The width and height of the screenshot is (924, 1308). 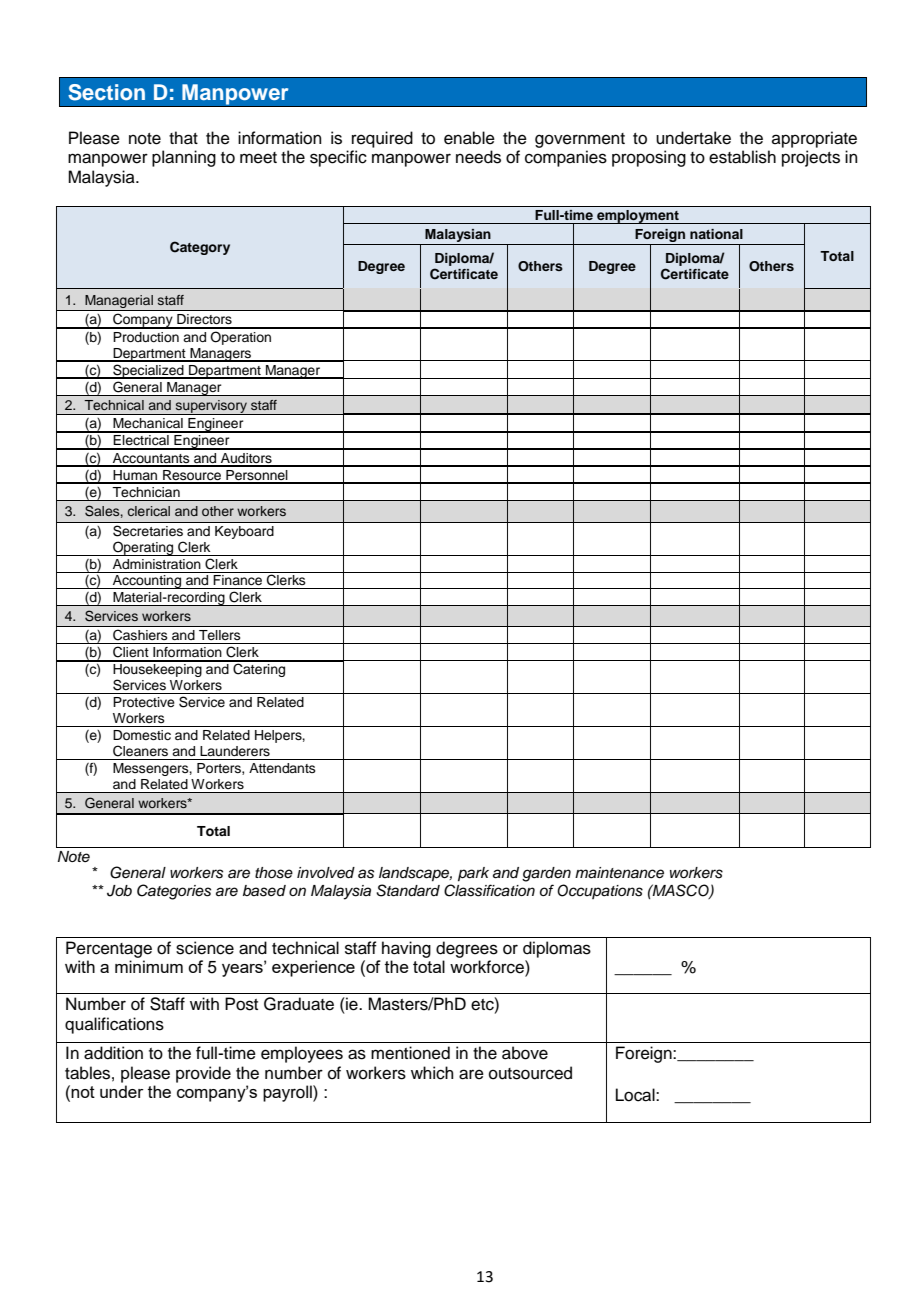 I want to click on Attendants, so click(x=282, y=768).
